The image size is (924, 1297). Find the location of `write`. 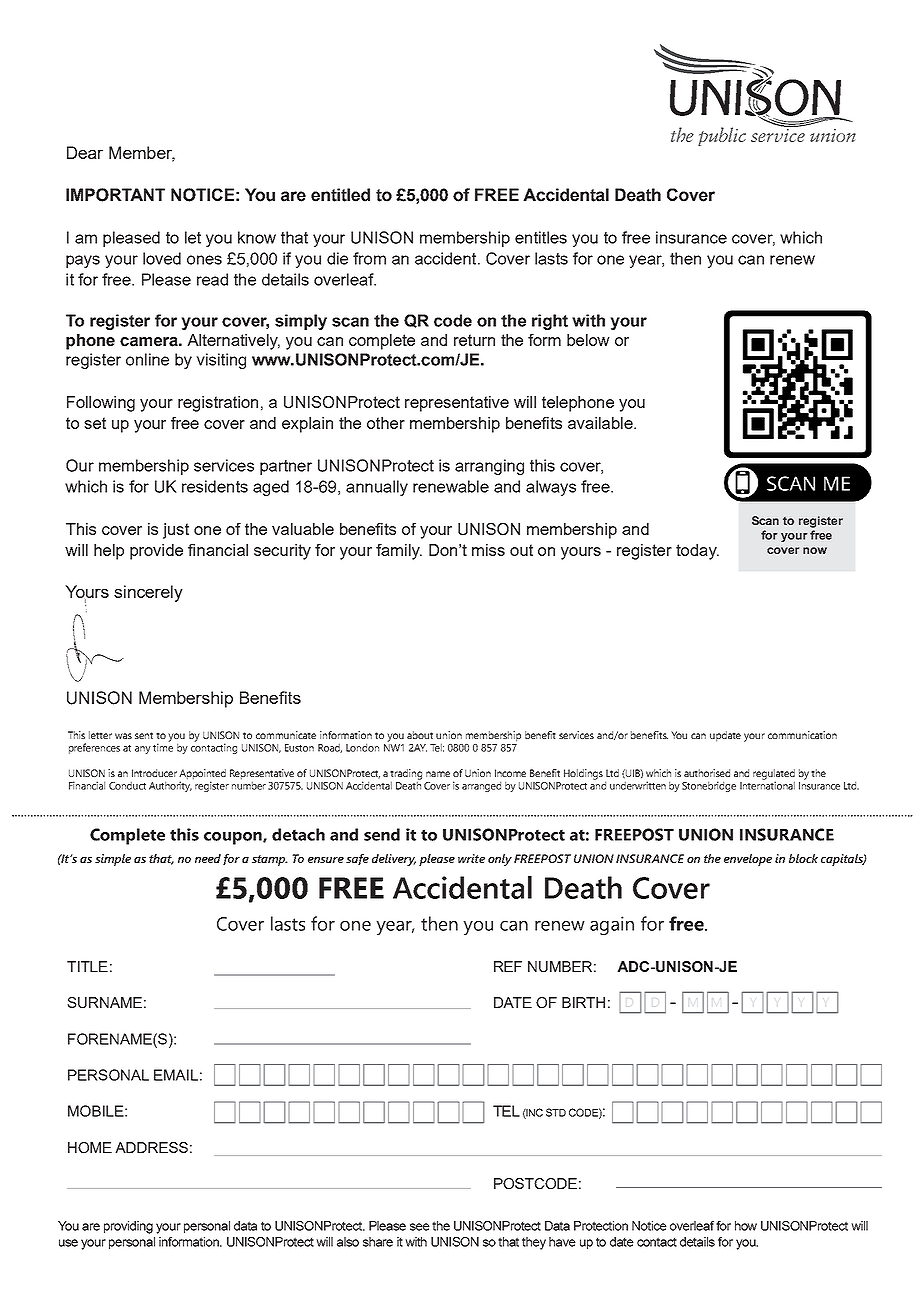

write is located at coordinates (471, 858).
